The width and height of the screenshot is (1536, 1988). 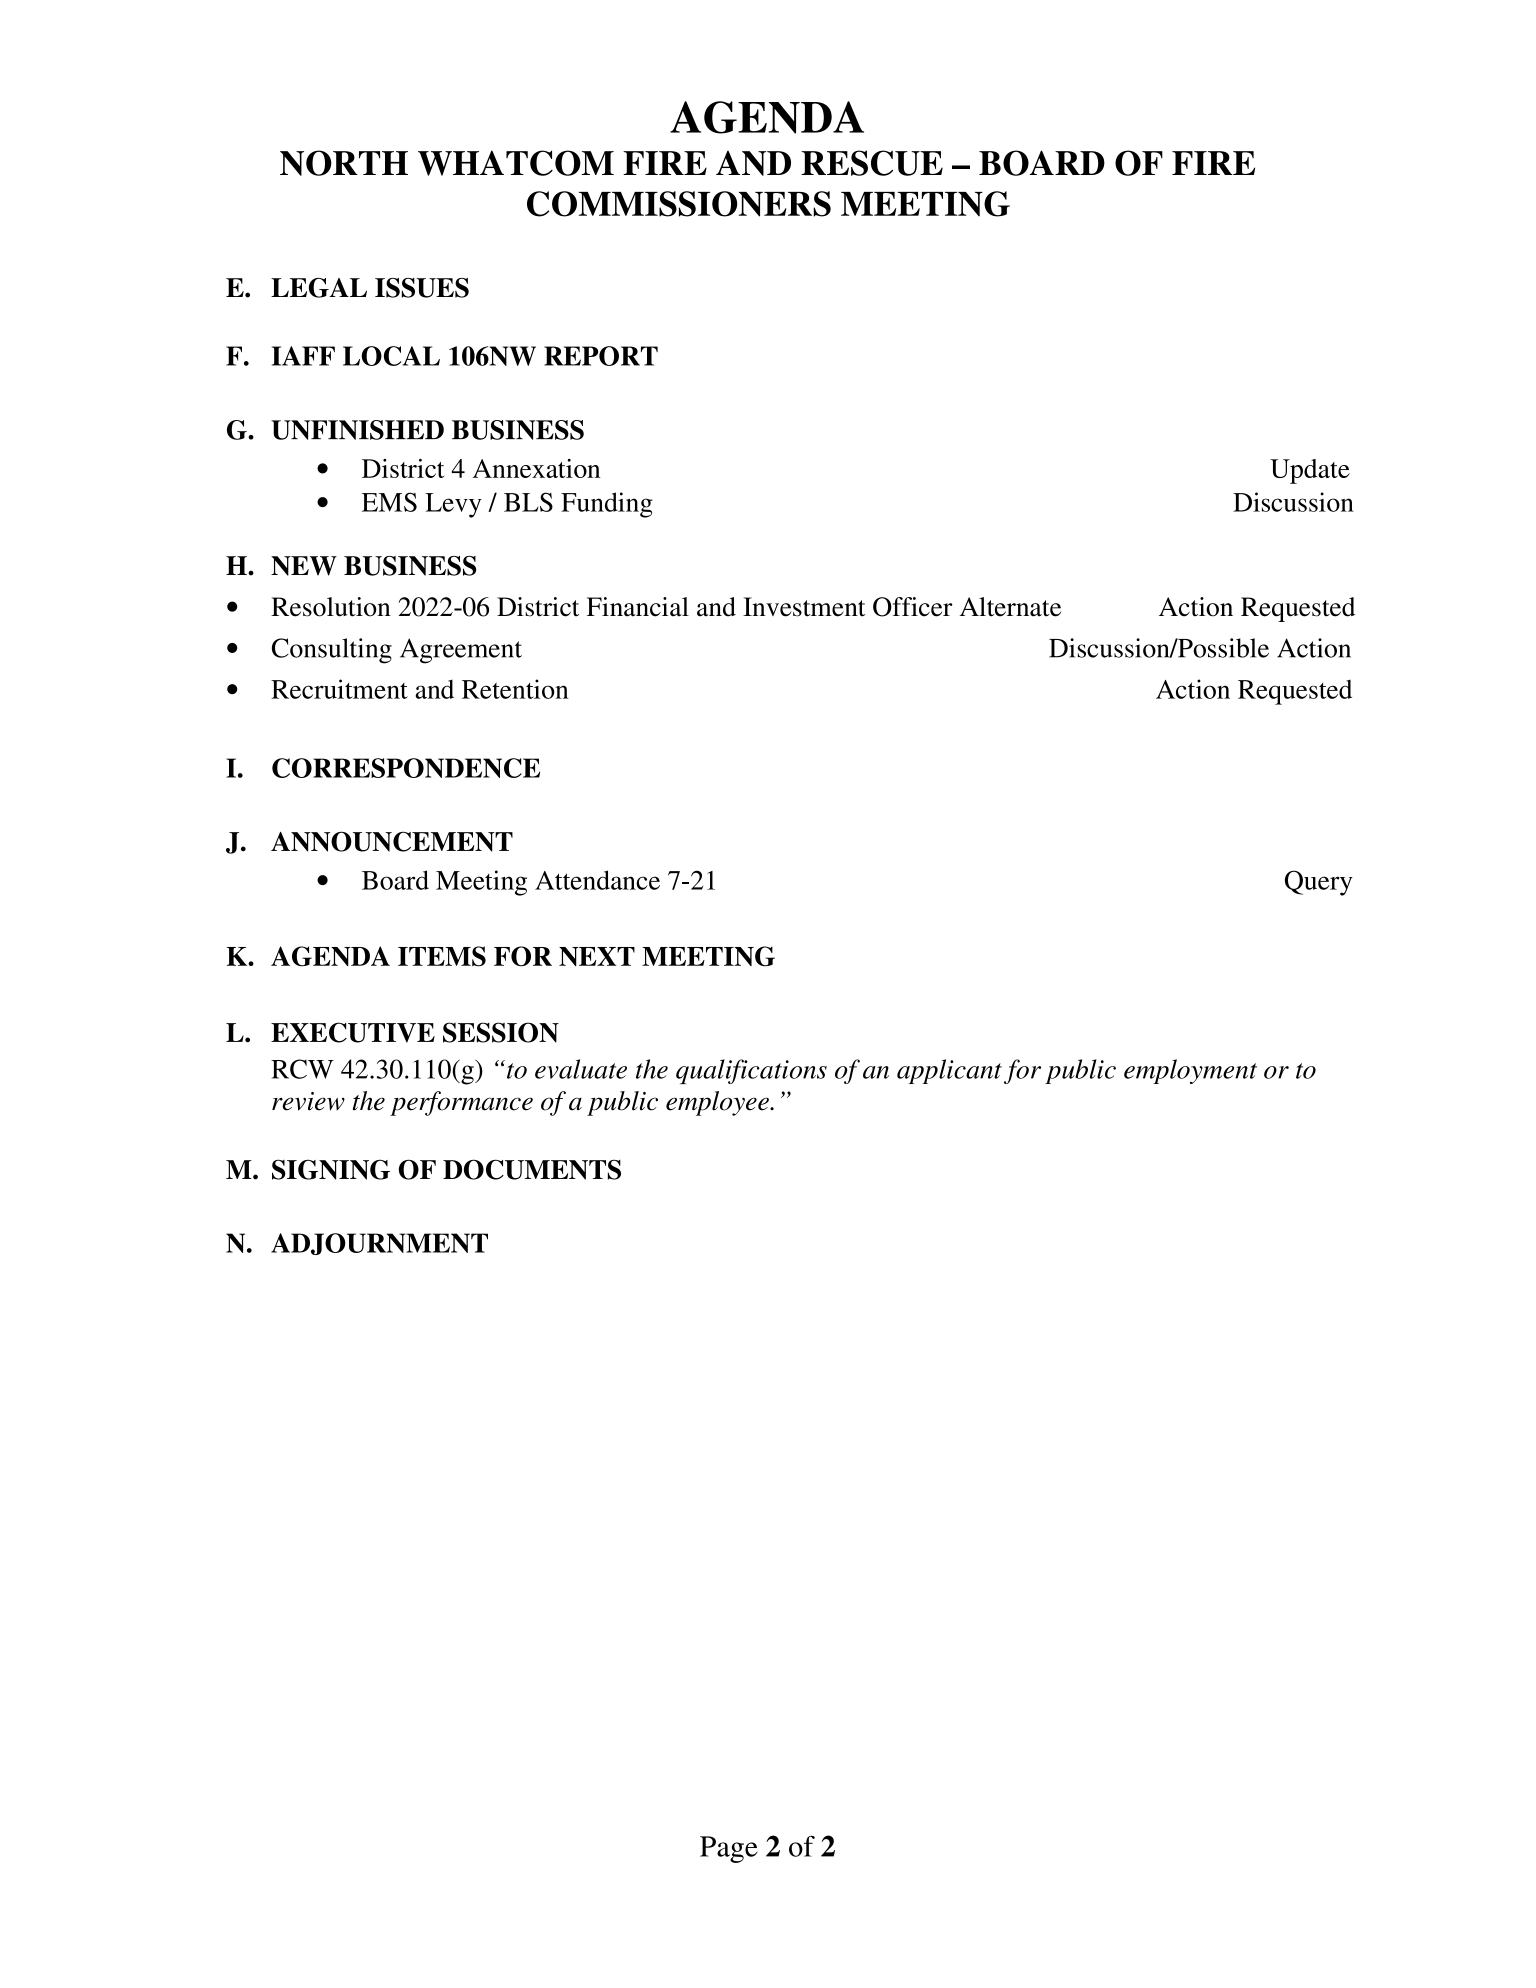 I want to click on Alternate, so click(x=1010, y=607).
